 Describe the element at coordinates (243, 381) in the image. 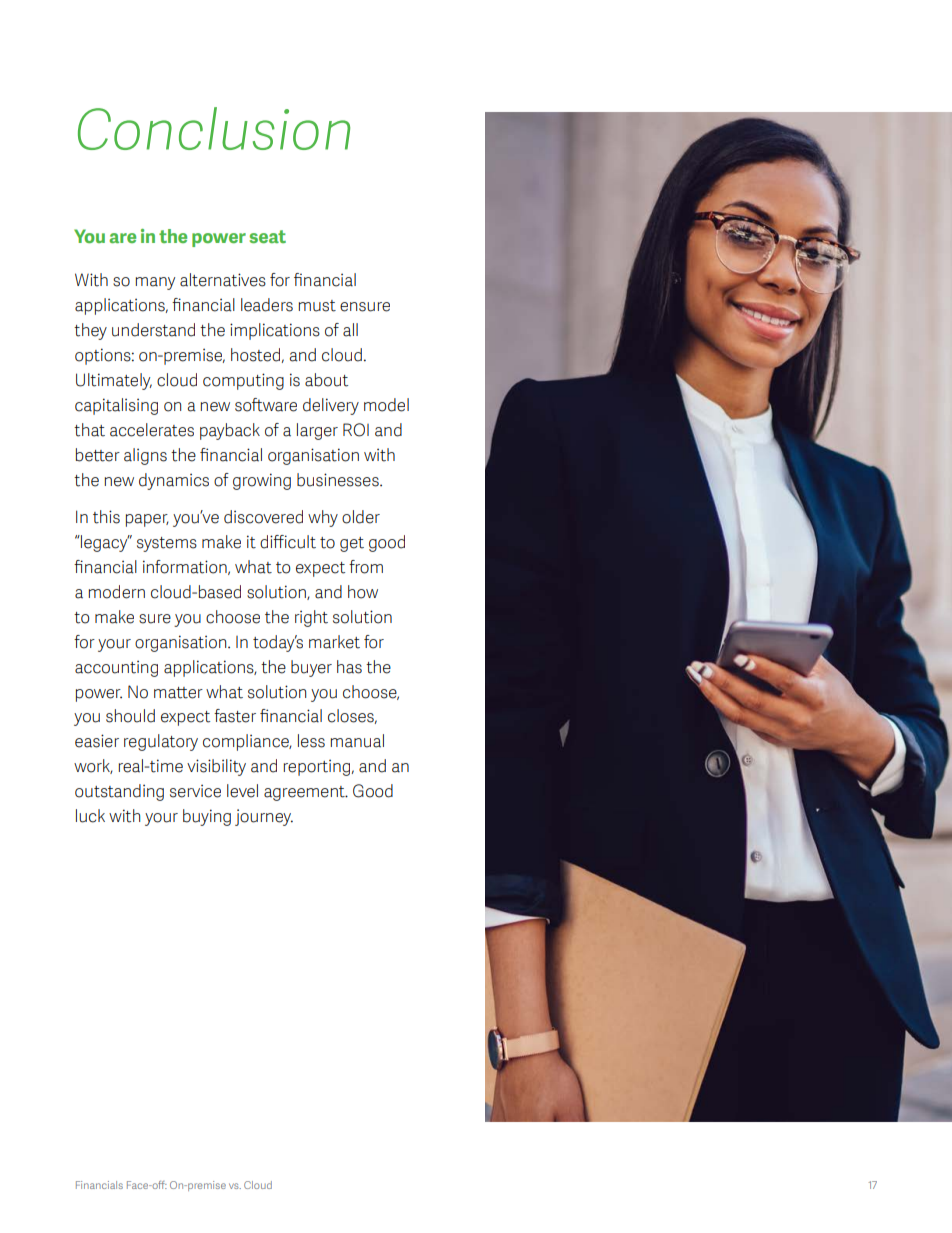

I see `computing` at that location.
